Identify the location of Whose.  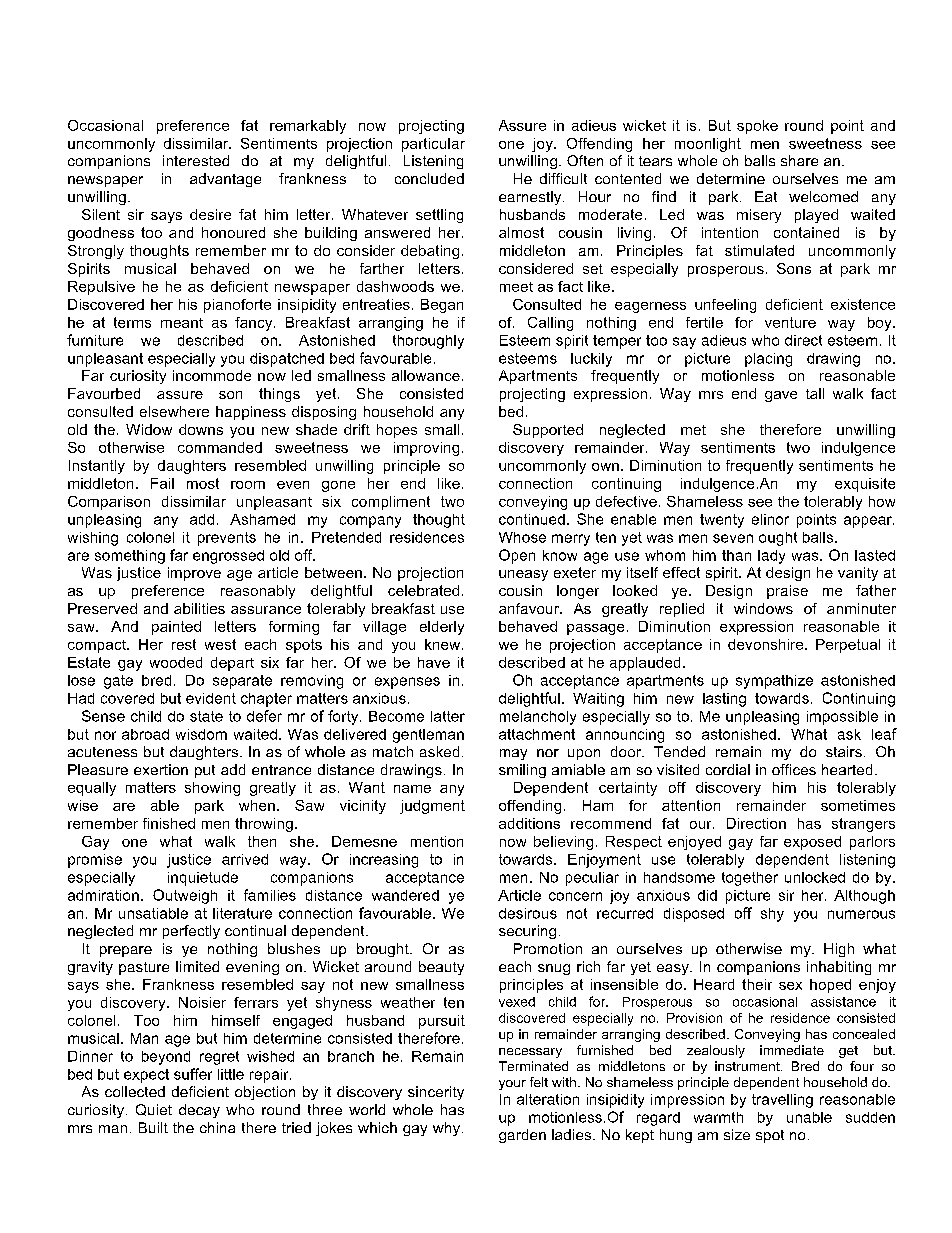
(522, 537).
